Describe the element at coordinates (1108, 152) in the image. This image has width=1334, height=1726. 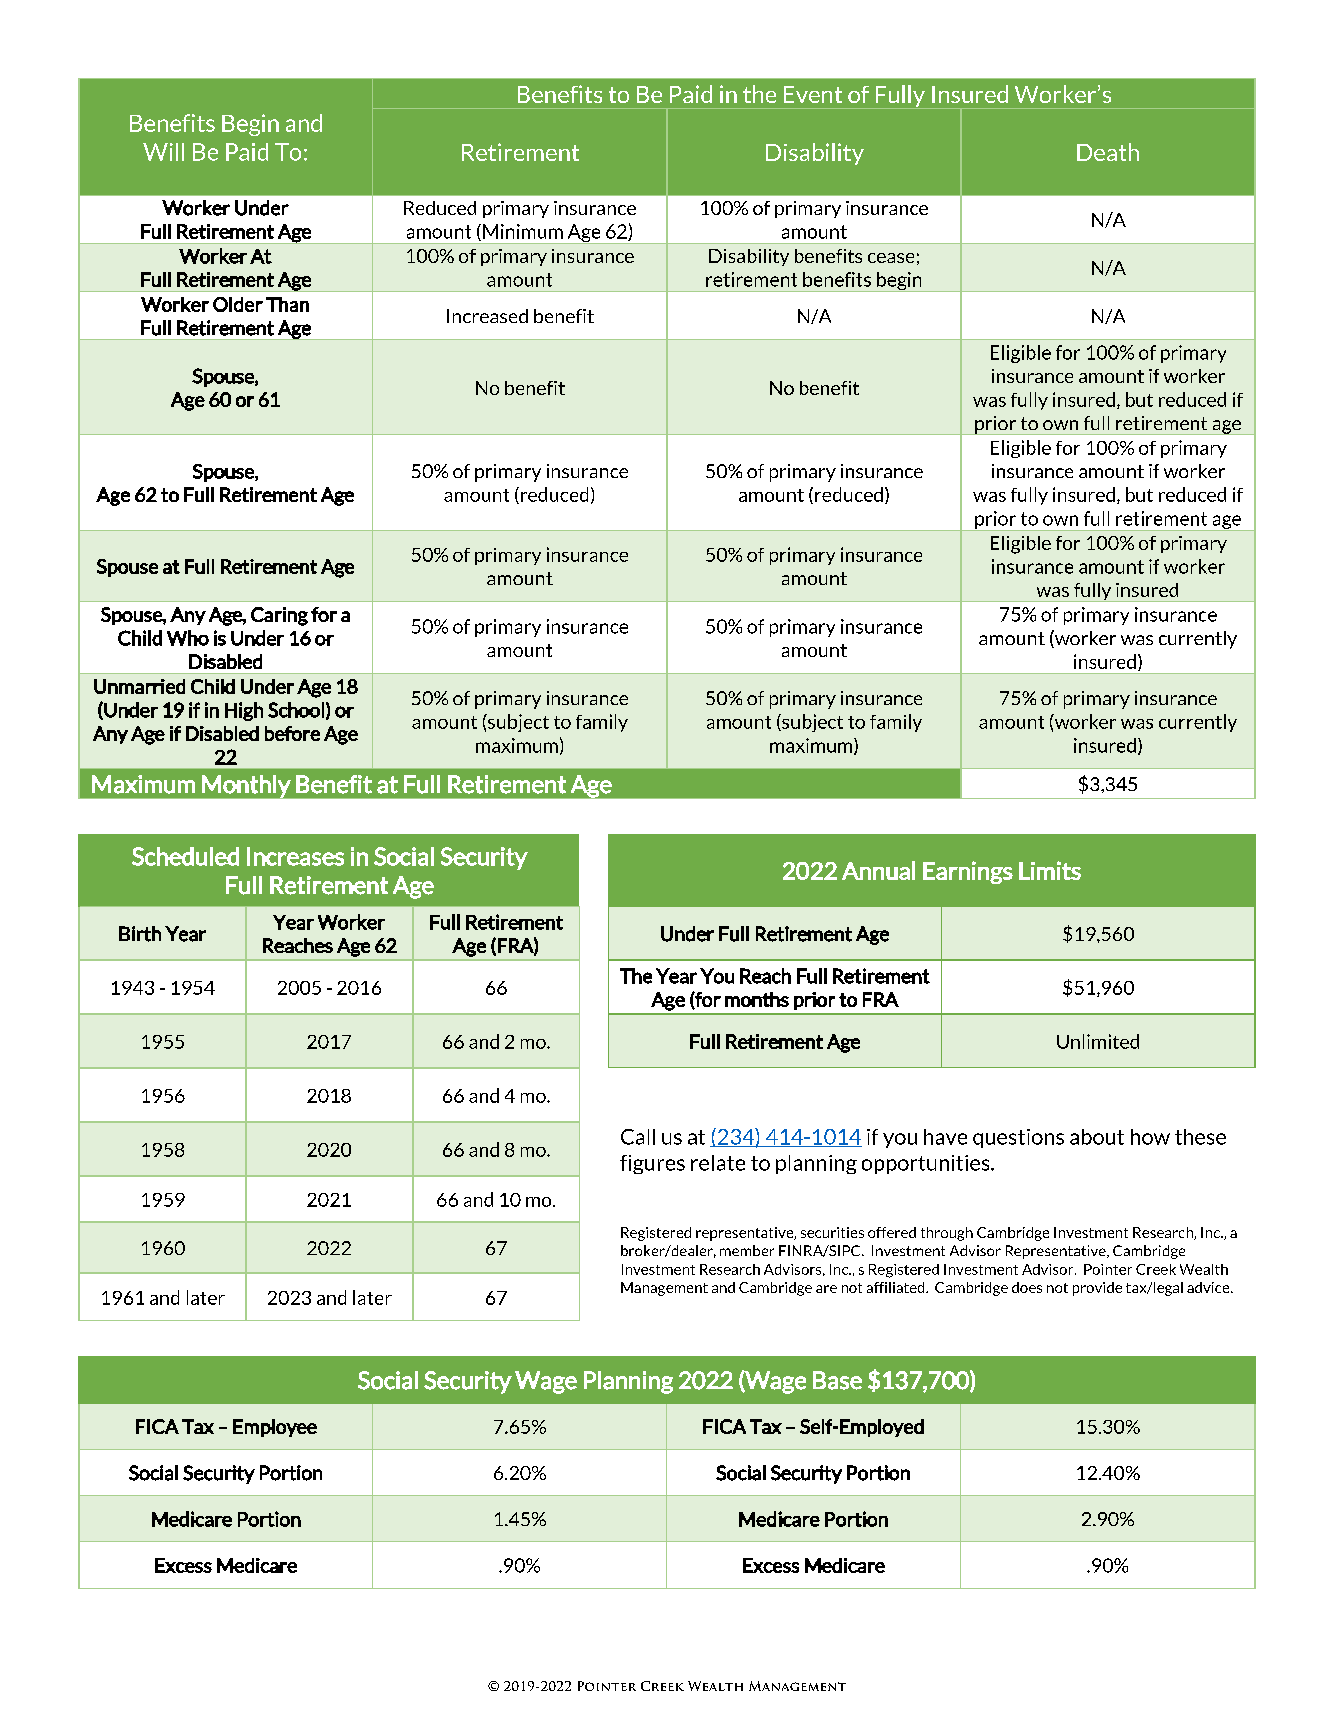
I see `Death` at that location.
